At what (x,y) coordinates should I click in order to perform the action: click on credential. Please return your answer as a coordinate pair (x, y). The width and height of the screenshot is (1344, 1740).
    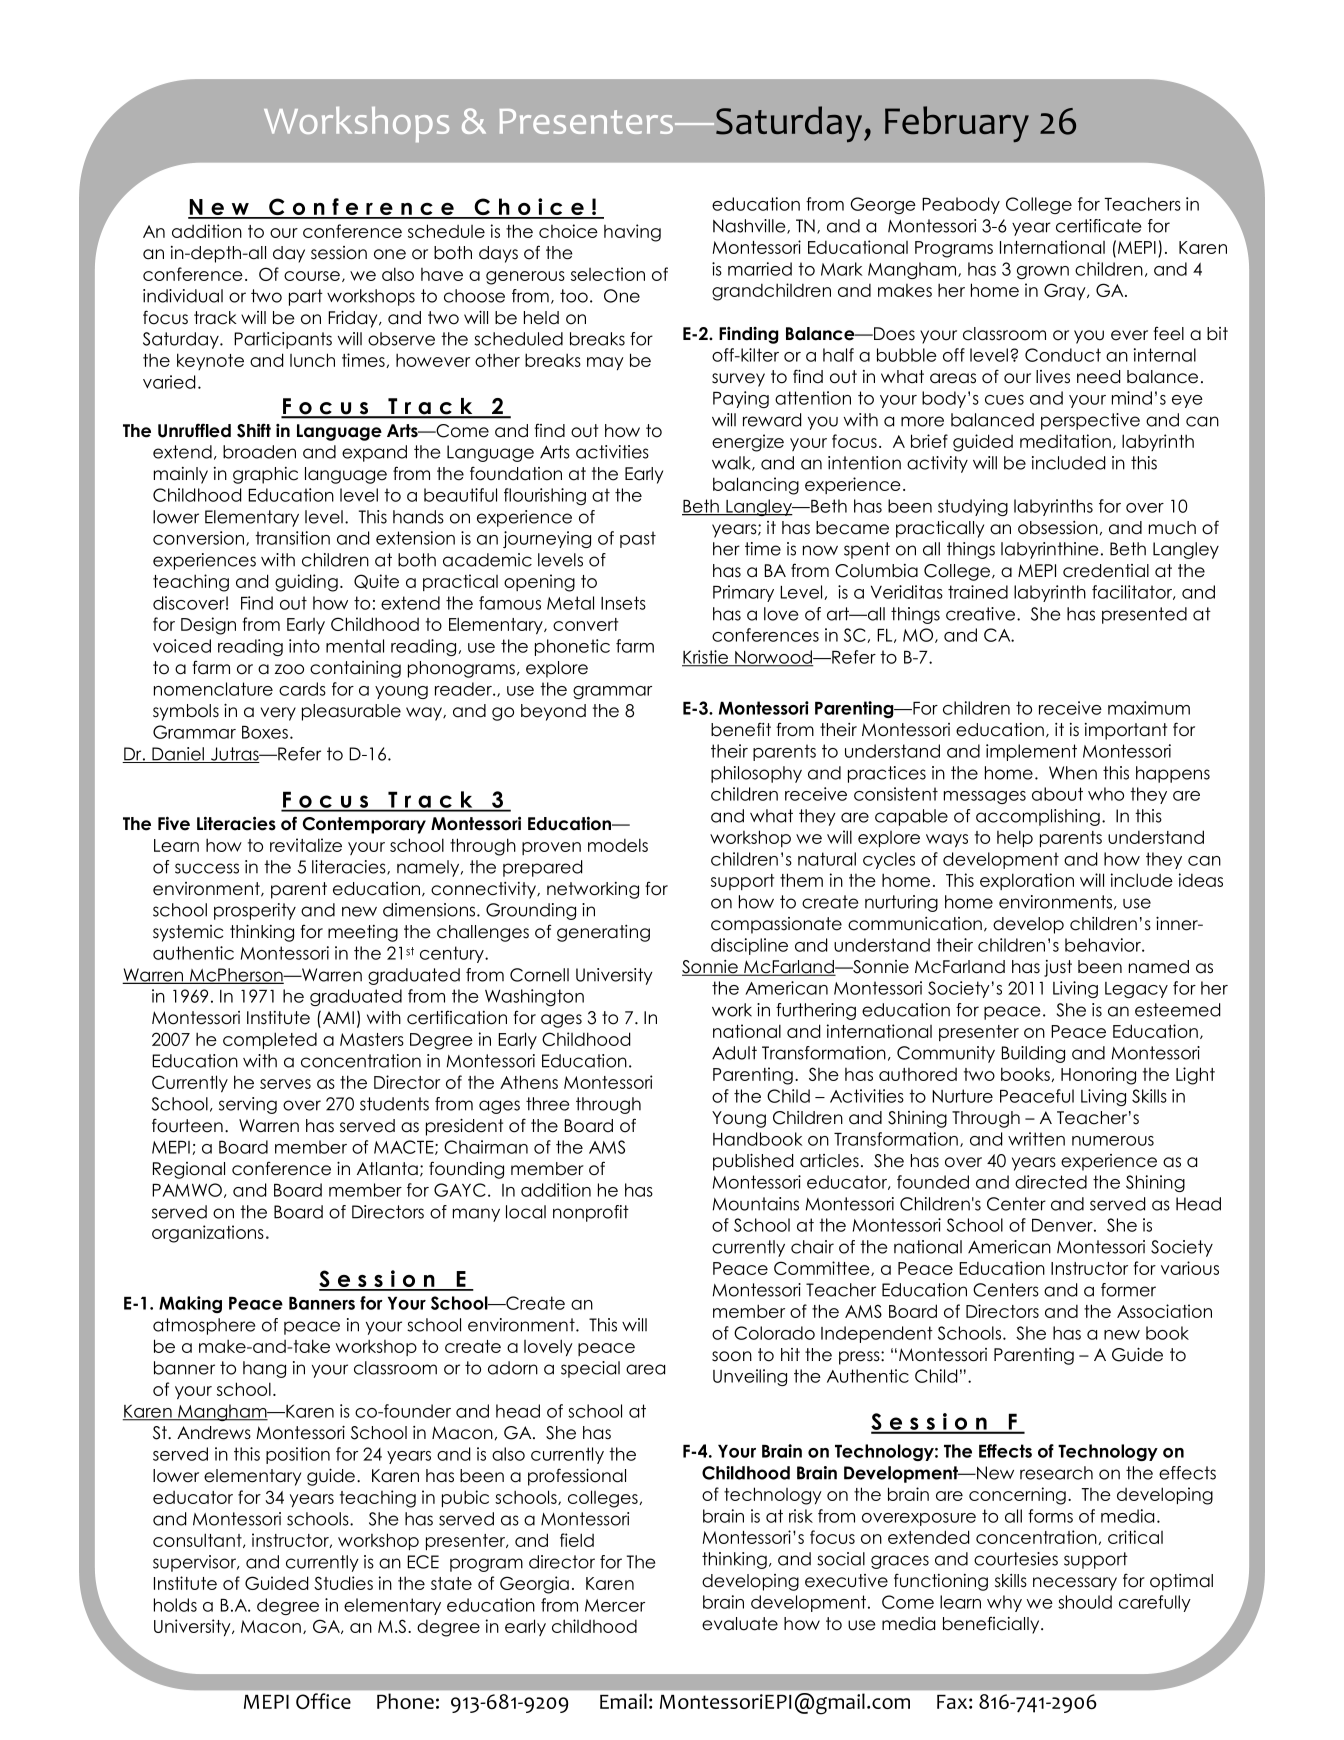
    Looking at the image, I should click on (1106, 571).
